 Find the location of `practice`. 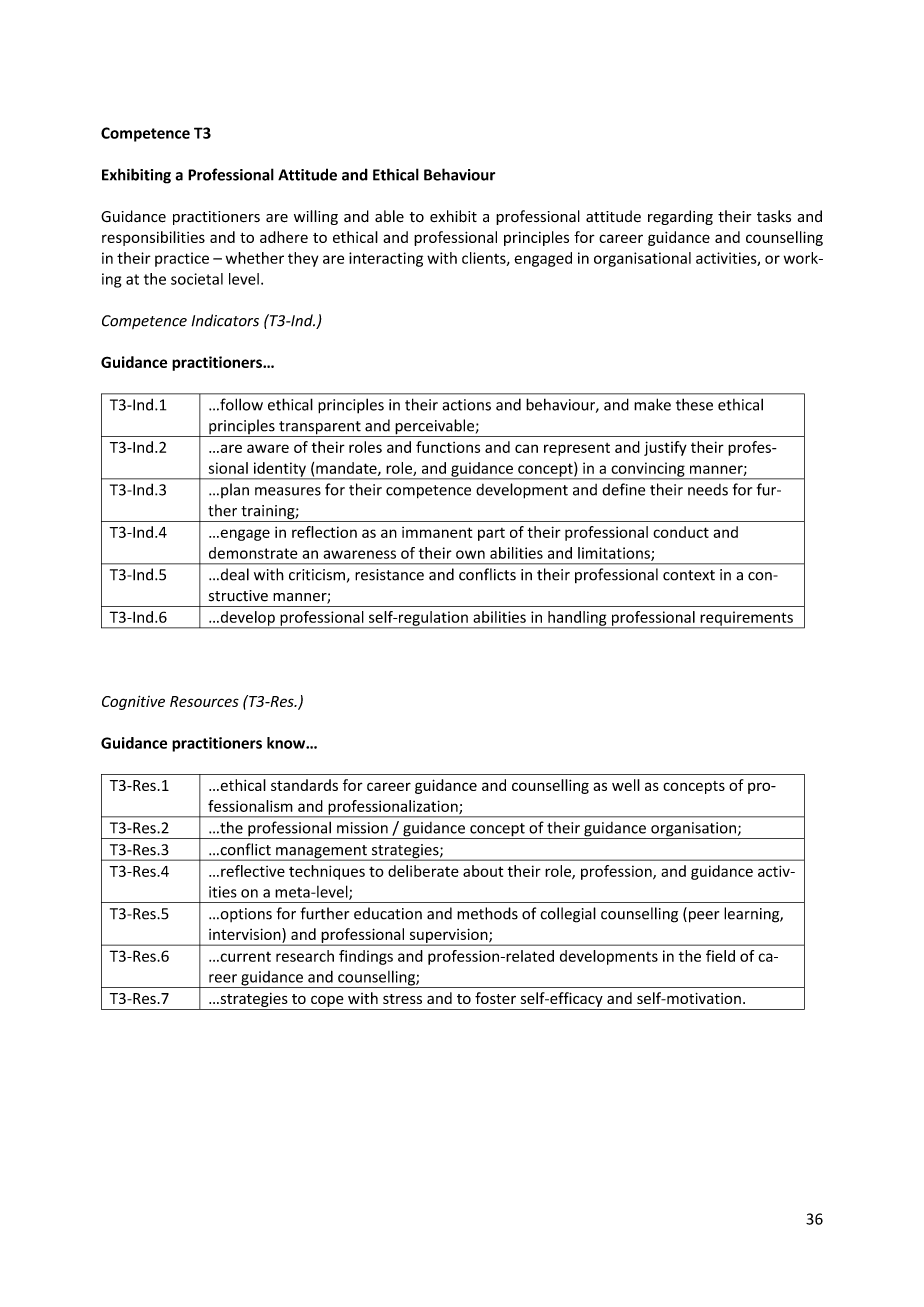

practice is located at coordinates (182, 259).
